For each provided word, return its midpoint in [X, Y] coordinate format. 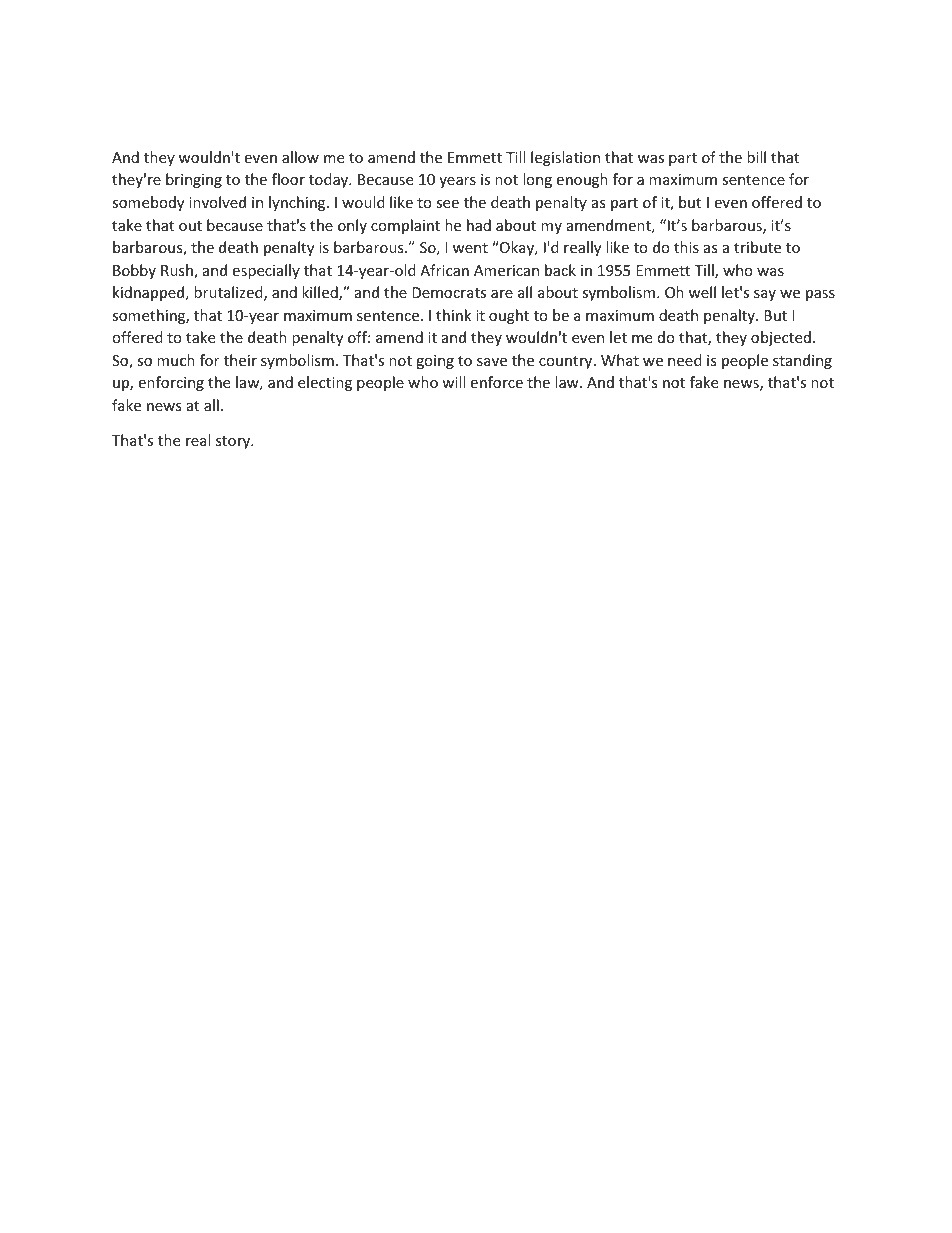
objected [781, 338]
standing [802, 361]
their [240, 360]
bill [756, 157]
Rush [178, 271]
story [234, 442]
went [470, 248]
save [492, 362]
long [537, 180]
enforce [496, 382]
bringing [194, 180]
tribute [757, 247]
